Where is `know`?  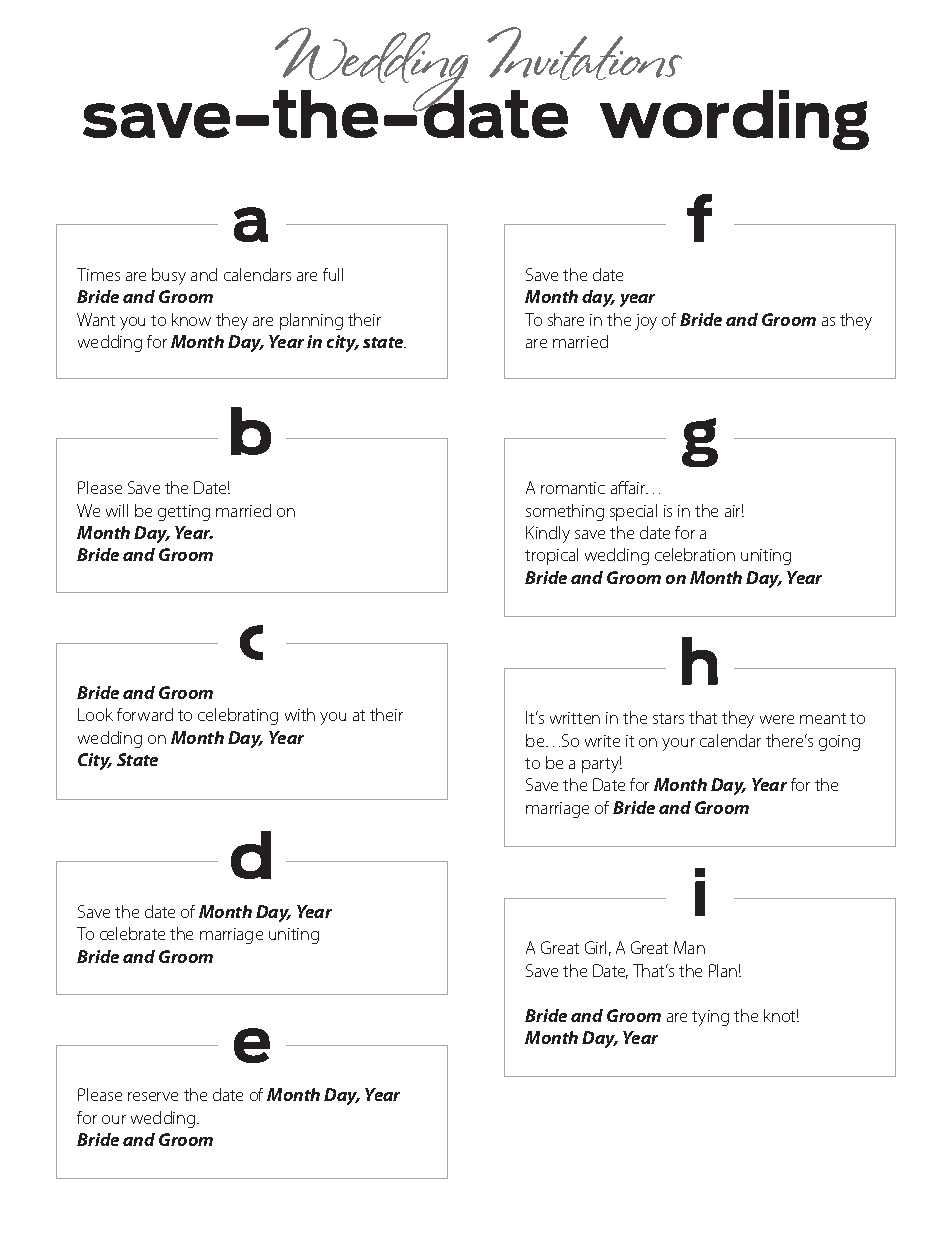
know is located at coordinates (191, 319).
